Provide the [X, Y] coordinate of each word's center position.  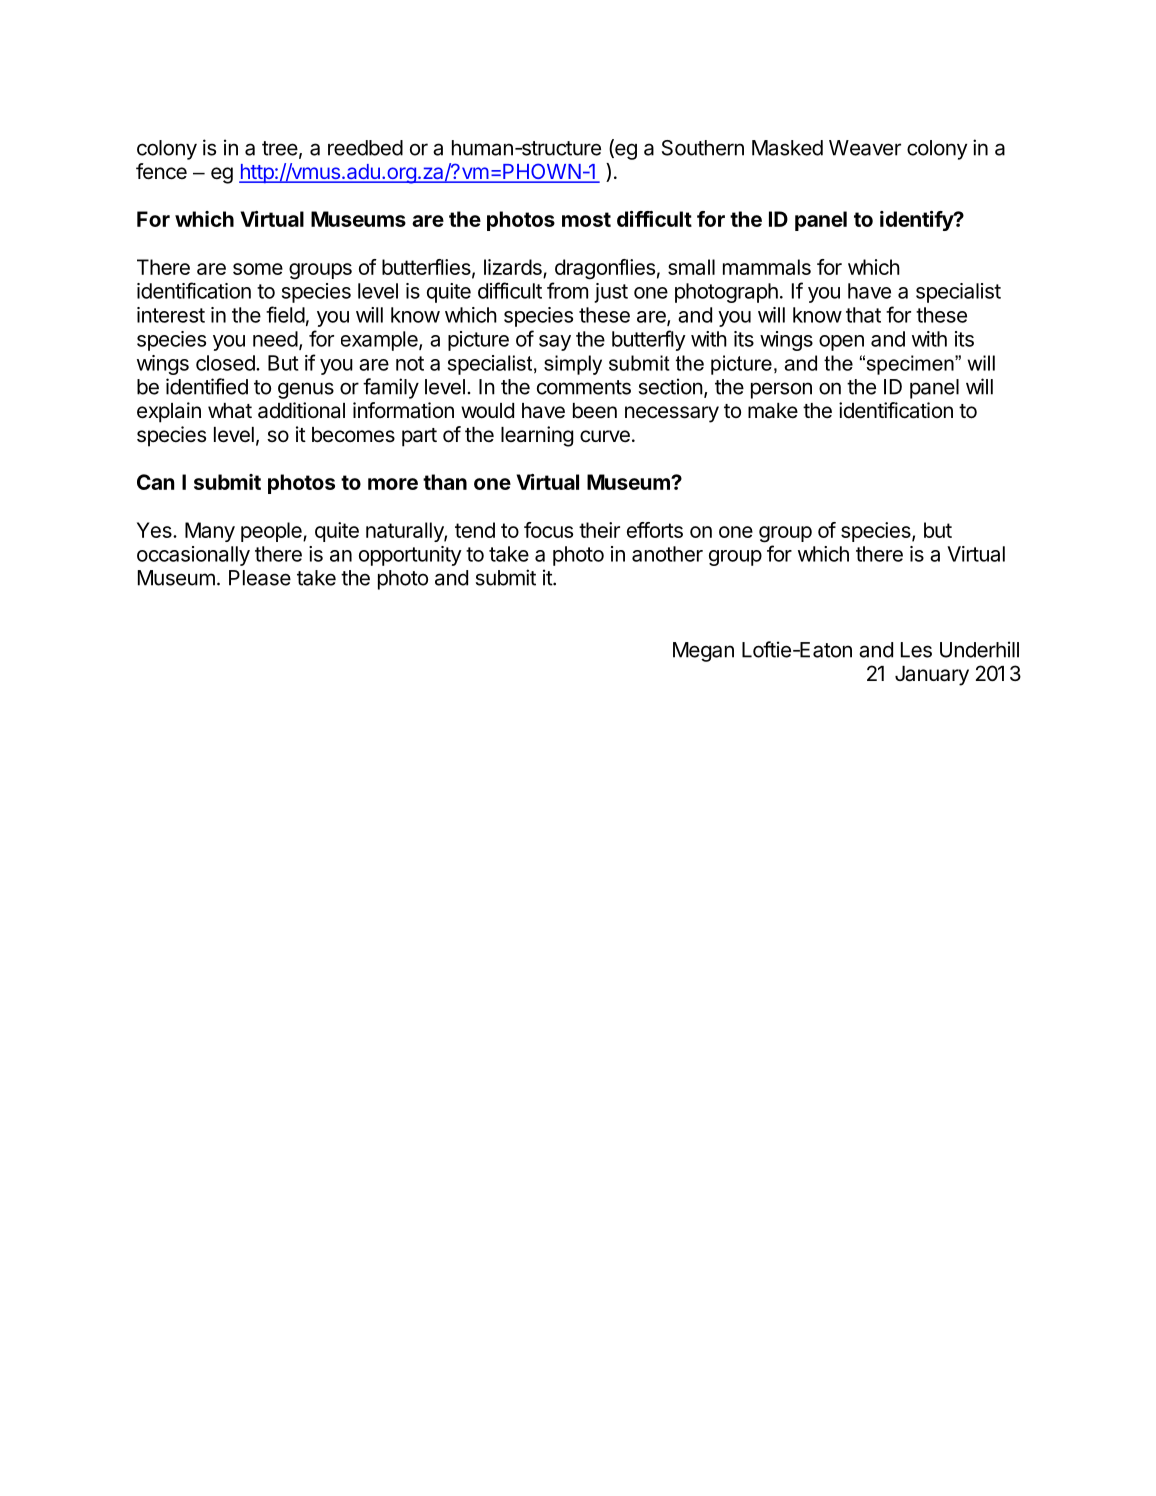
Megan [703, 652]
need [275, 339]
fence [161, 171]
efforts [655, 530]
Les [916, 650]
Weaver [865, 148]
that [863, 315]
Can [155, 482]
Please [260, 578]
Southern [703, 148]
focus [548, 530]
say [555, 343]
